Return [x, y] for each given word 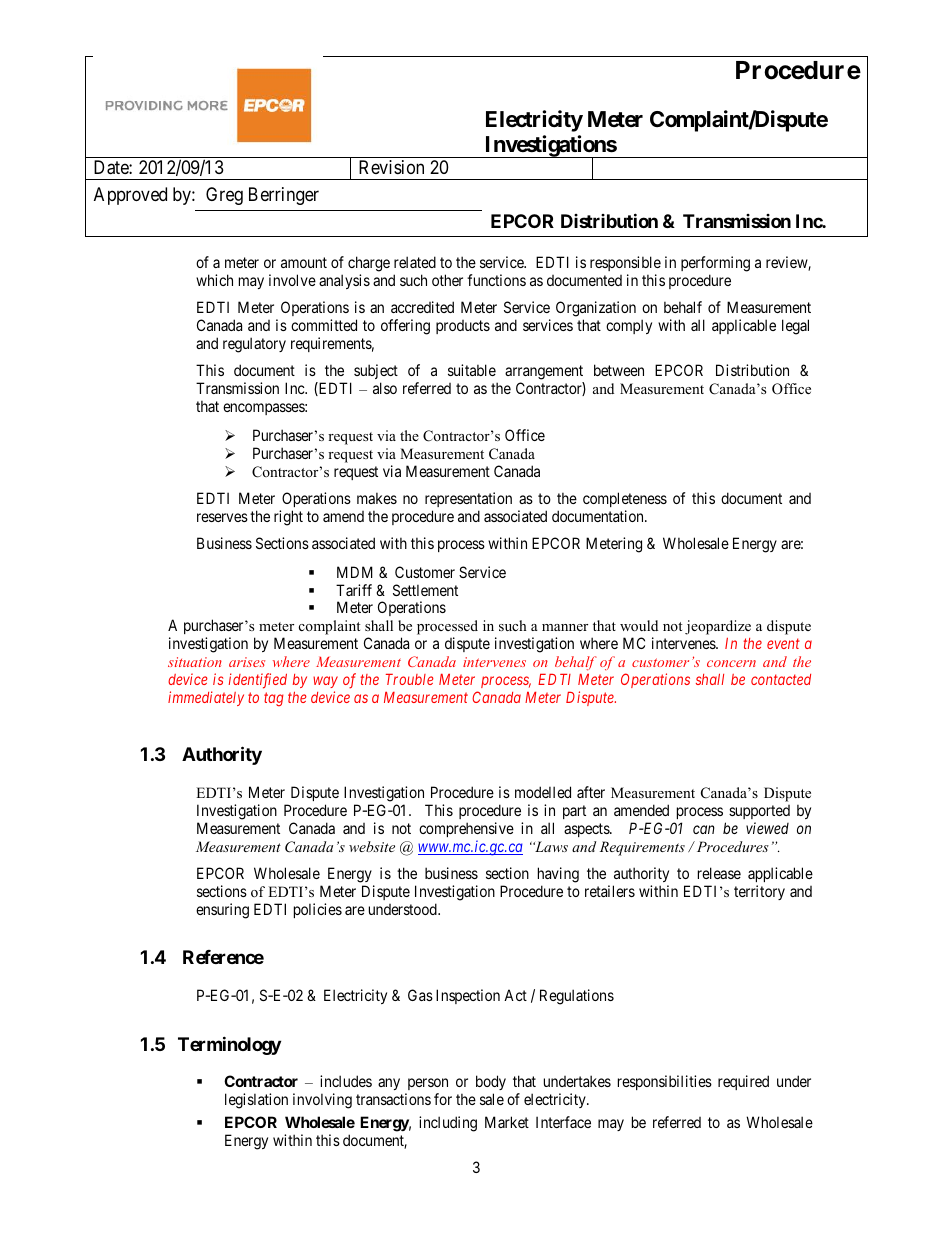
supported [759, 814]
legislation [256, 1101]
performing [715, 265]
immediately [206, 698]
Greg [224, 196]
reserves [222, 517]
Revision [391, 167]
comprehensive [466, 831]
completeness [625, 499]
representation [468, 499]
